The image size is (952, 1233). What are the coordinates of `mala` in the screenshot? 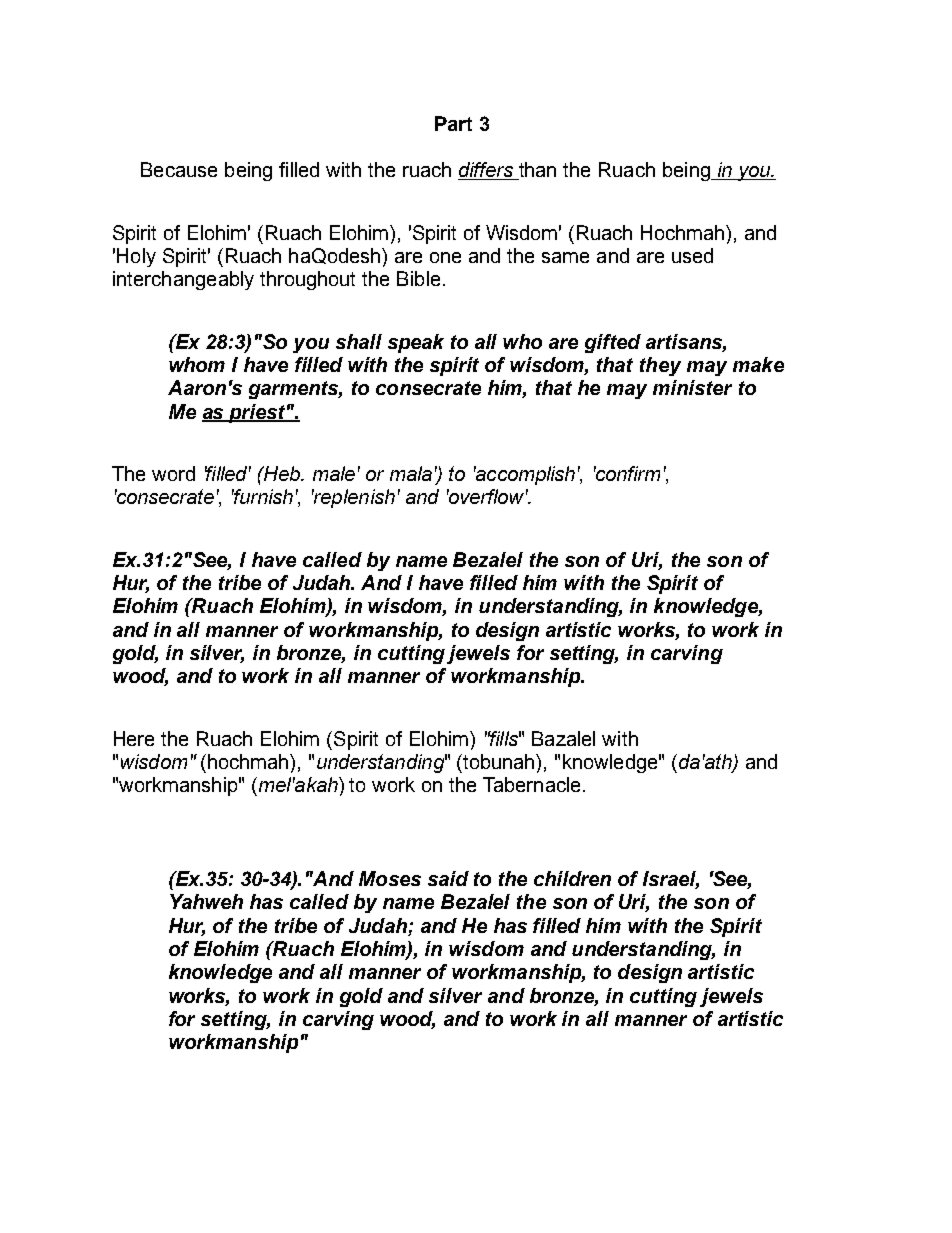 It's located at (411, 473).
